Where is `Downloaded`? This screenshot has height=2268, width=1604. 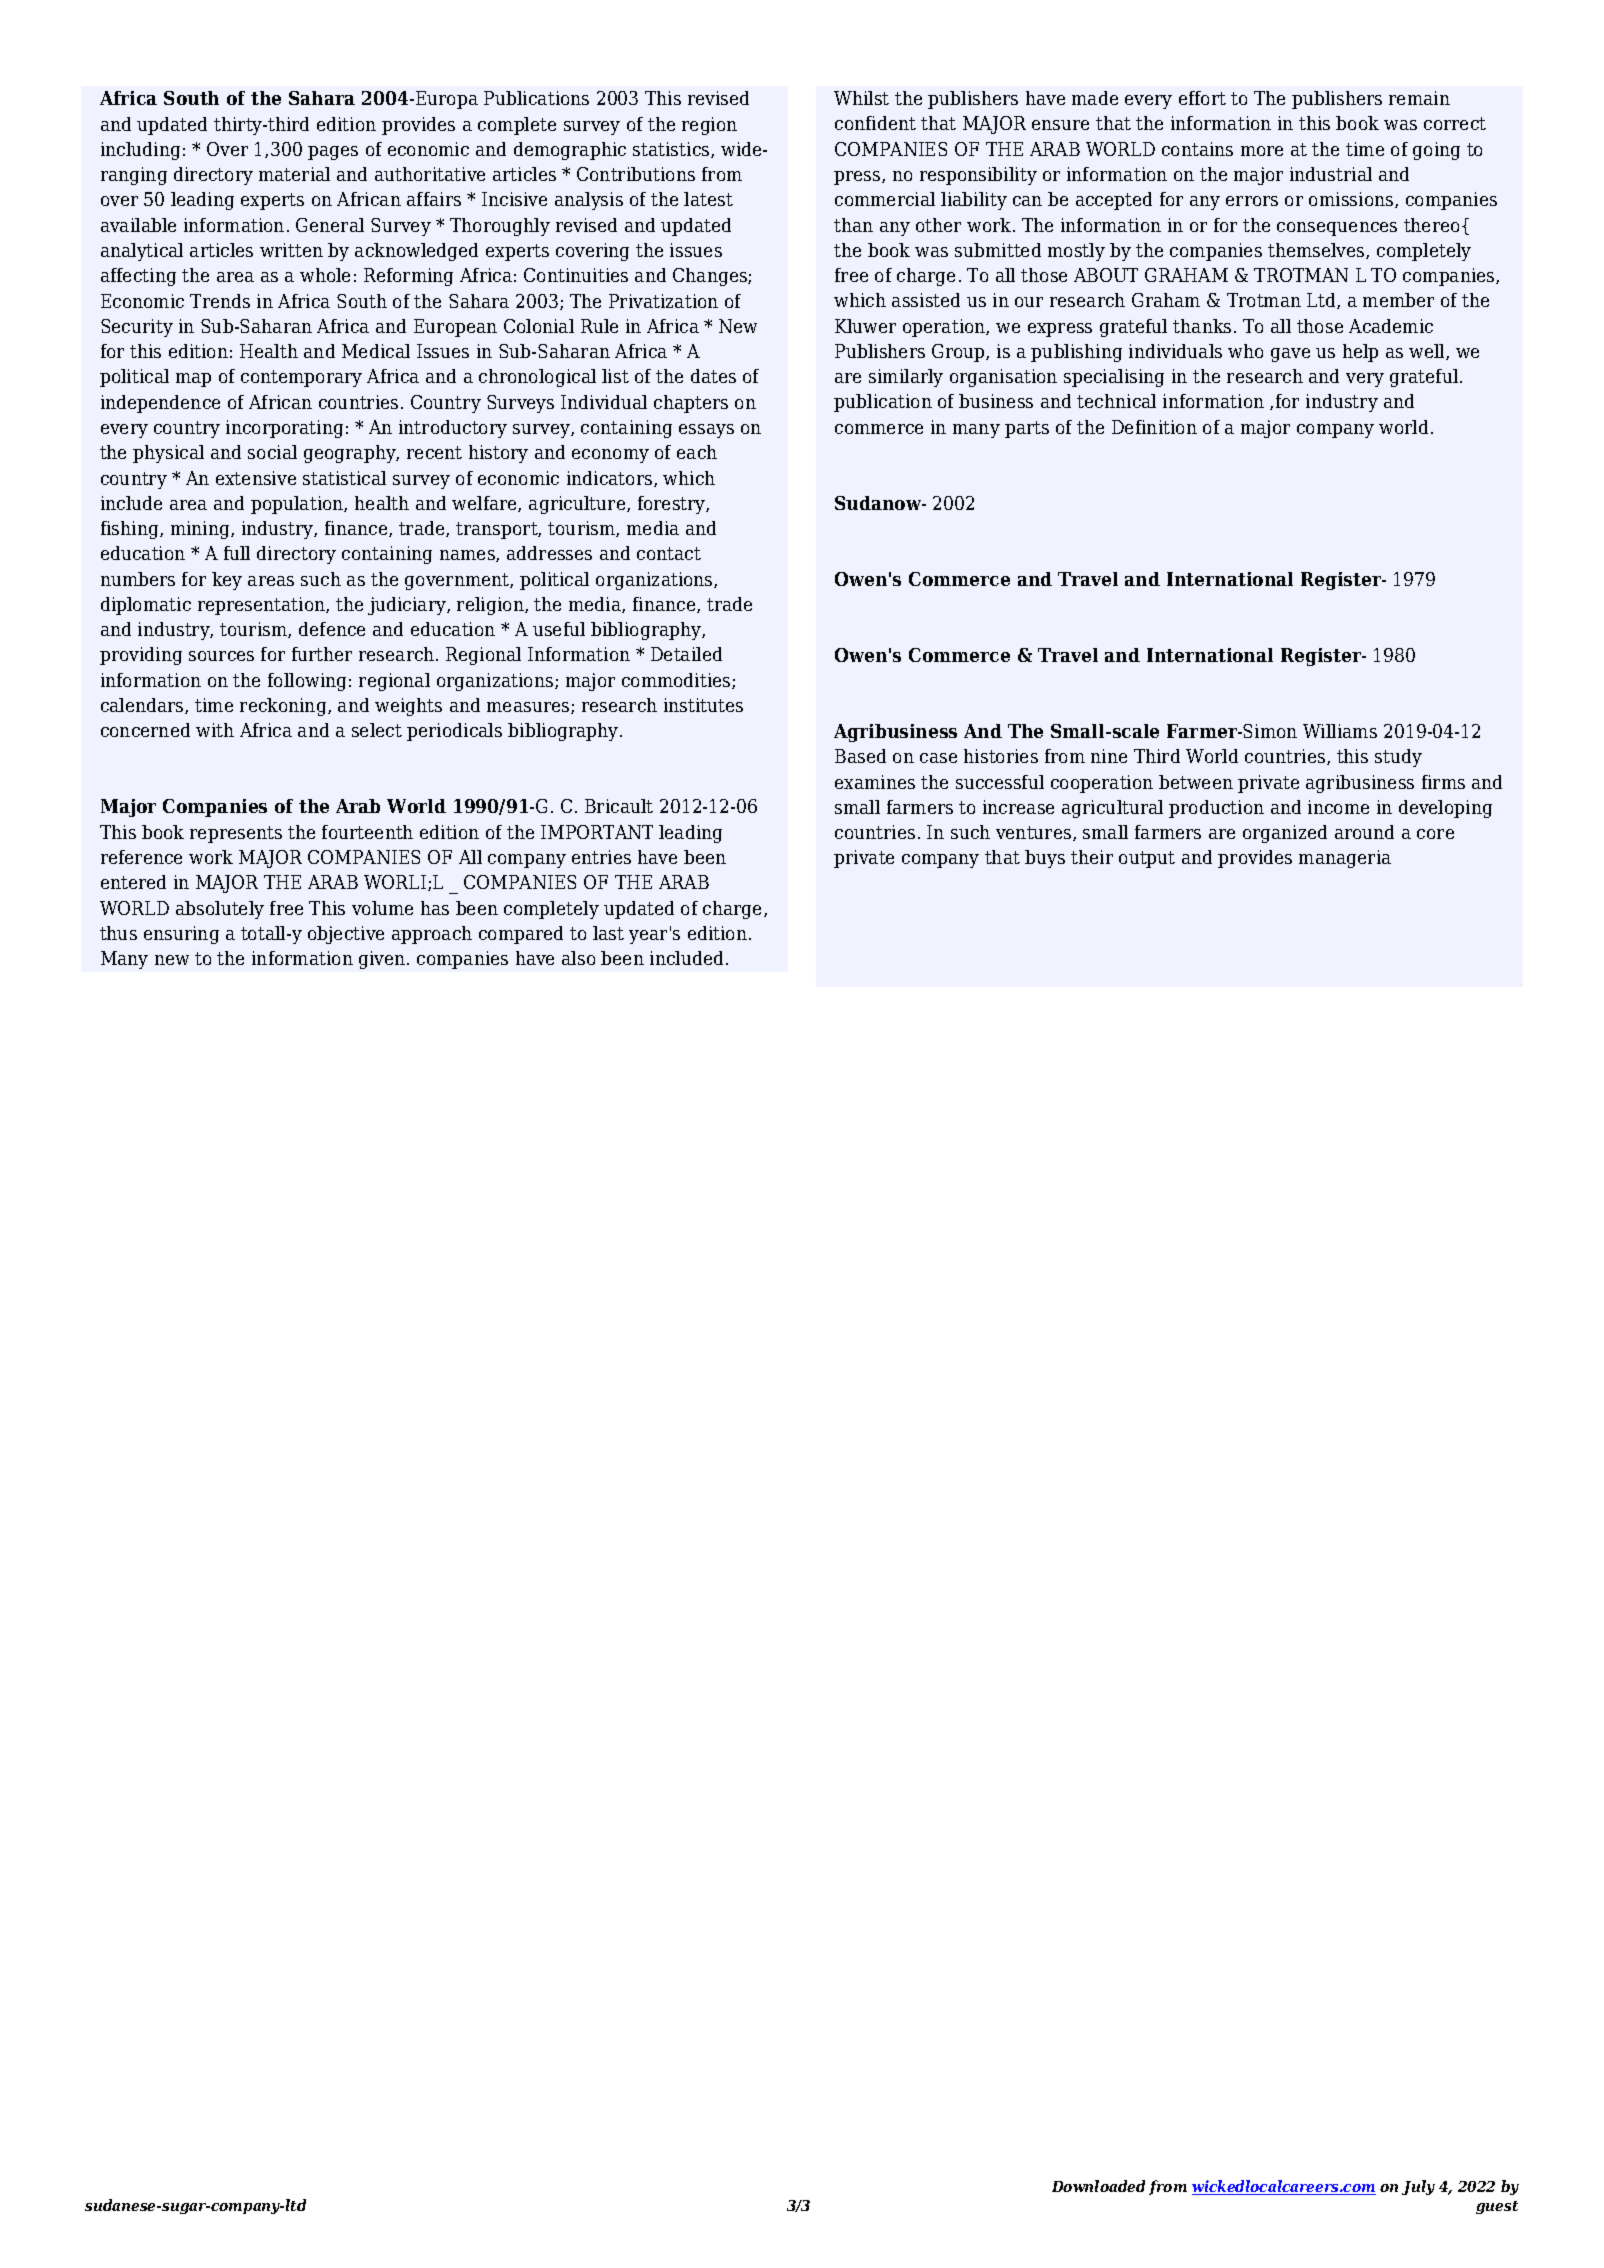 Downloaded is located at coordinates (1098, 2186).
